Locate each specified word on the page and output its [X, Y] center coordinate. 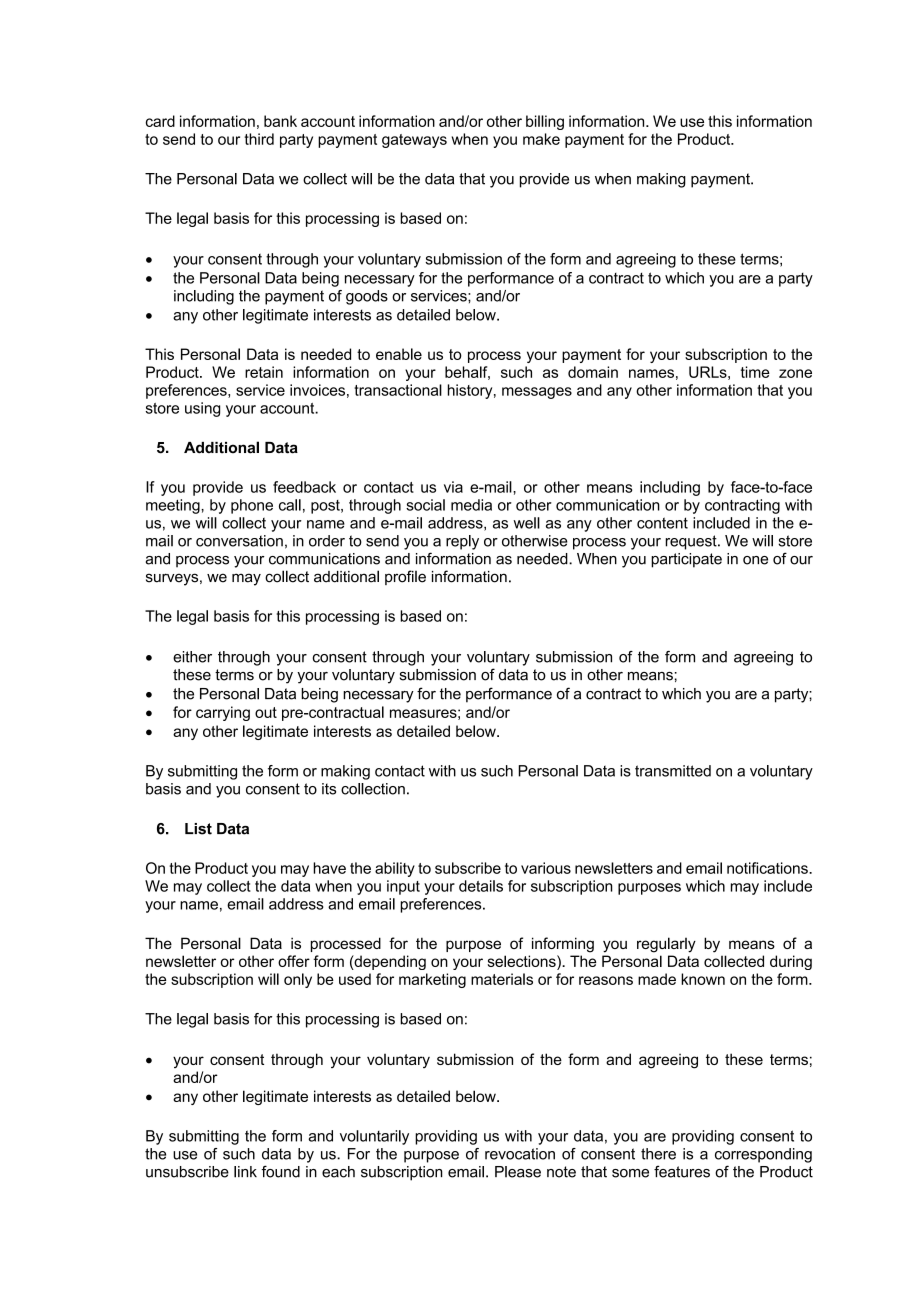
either [192, 657]
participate [686, 560]
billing [545, 122]
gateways [414, 141]
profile [405, 577]
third [259, 139]
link [245, 1172]
